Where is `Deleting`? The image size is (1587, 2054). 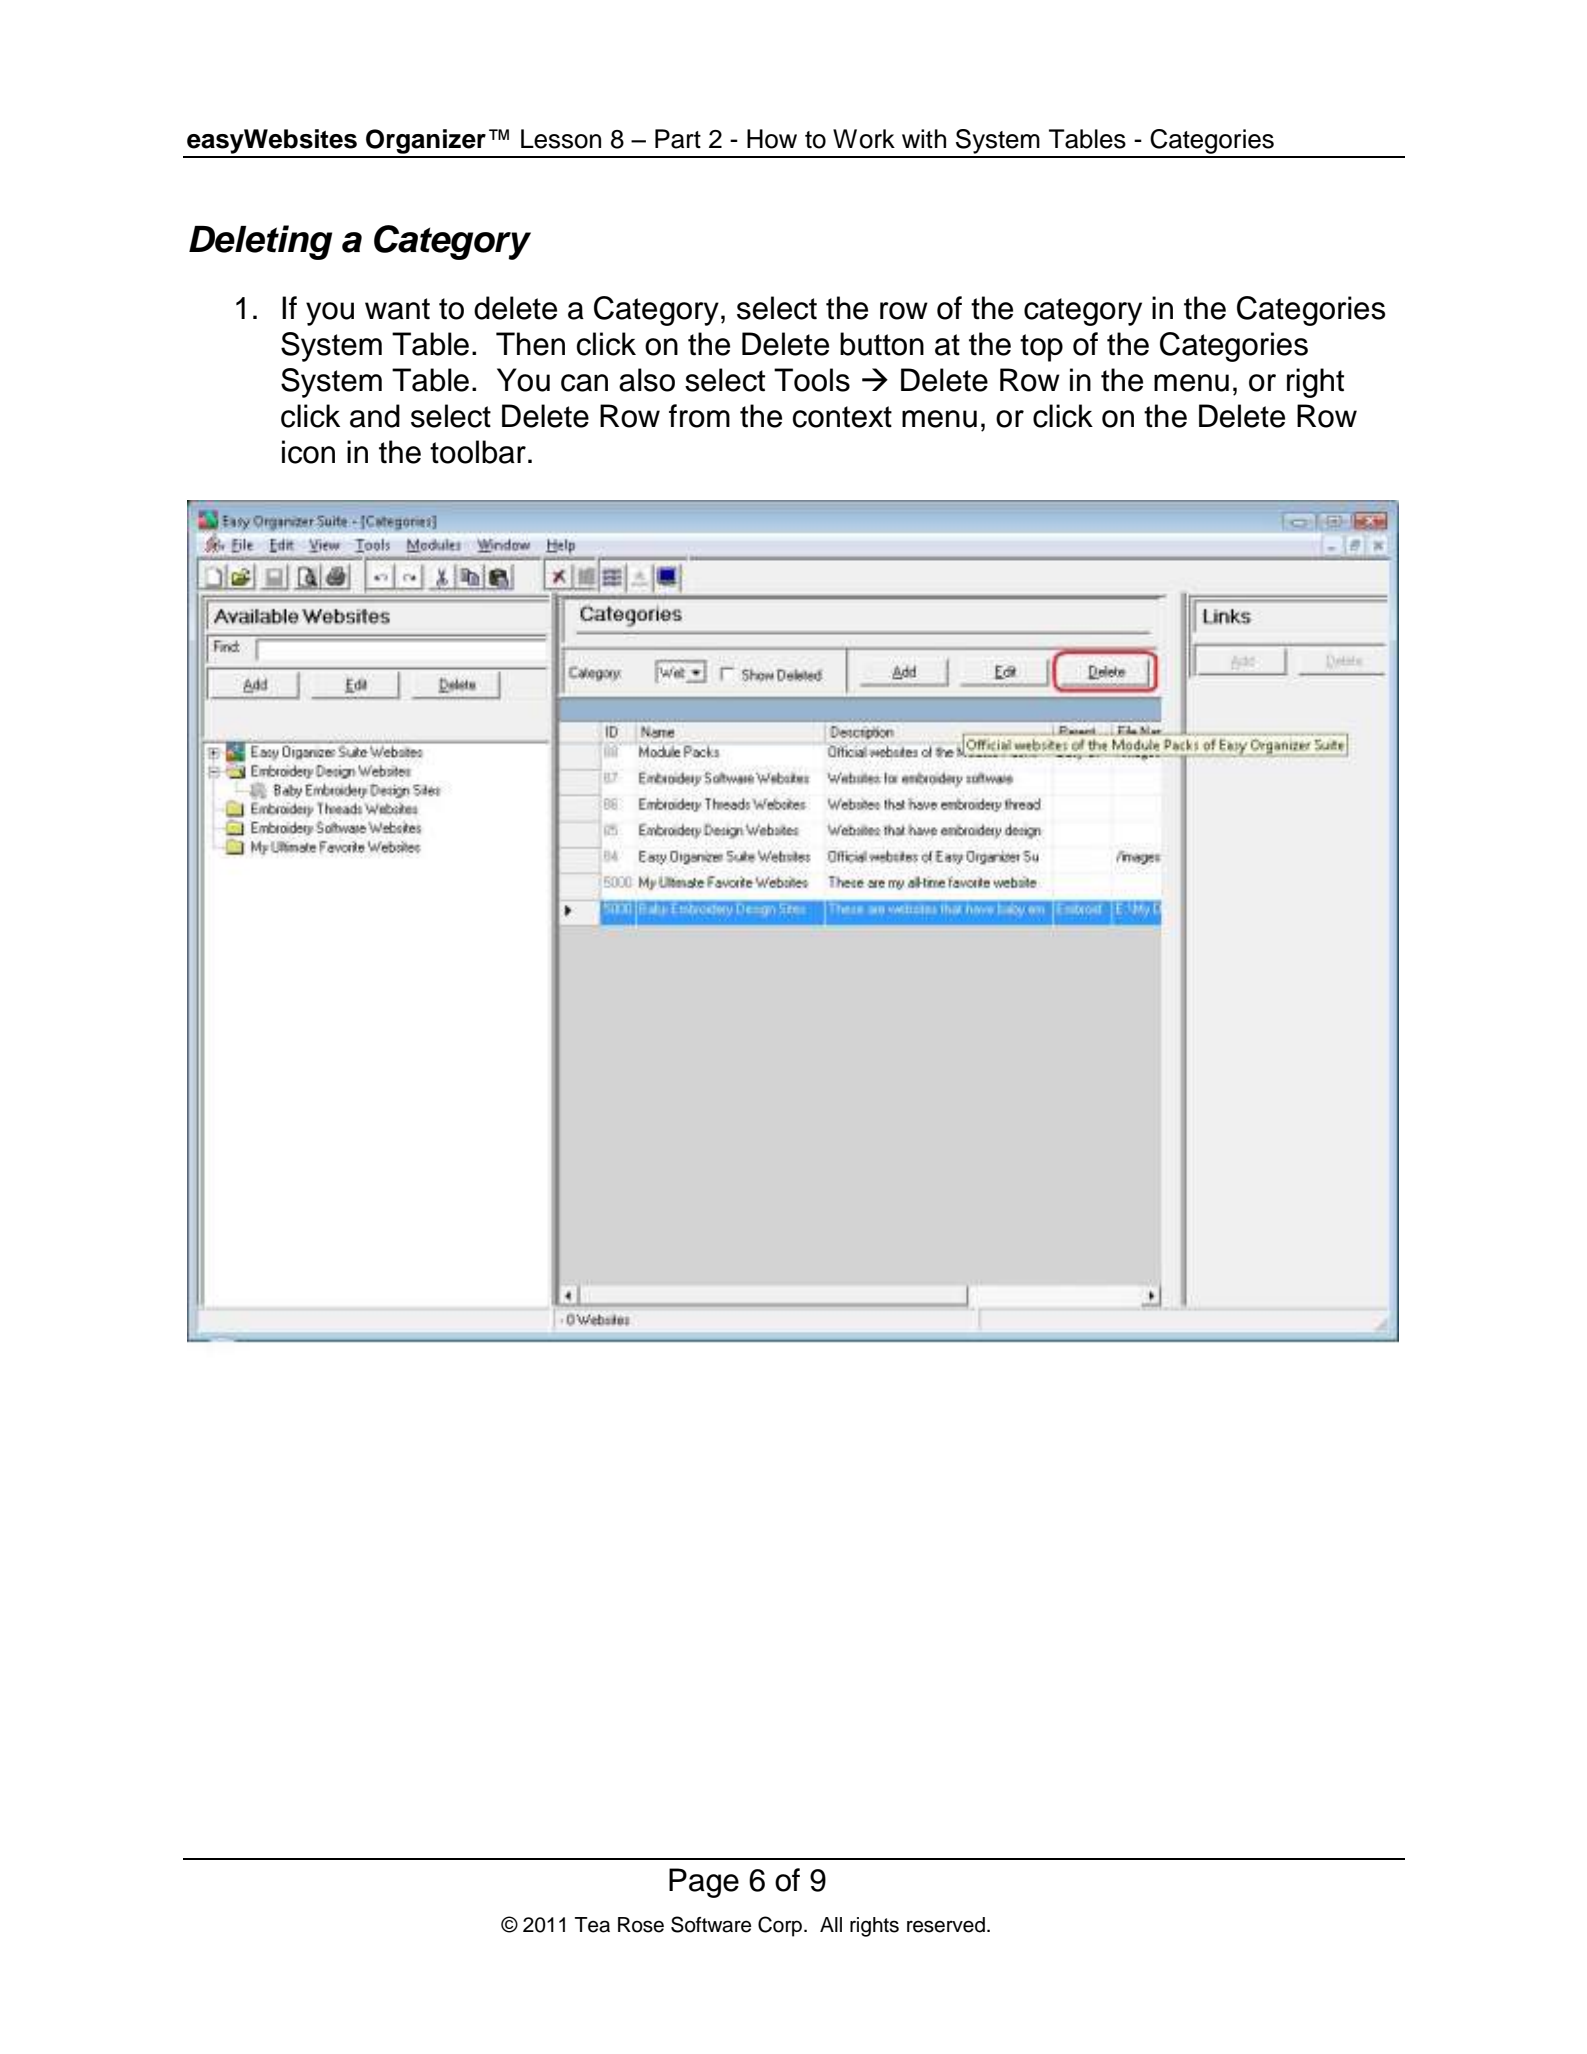 Deleting is located at coordinates (260, 242).
